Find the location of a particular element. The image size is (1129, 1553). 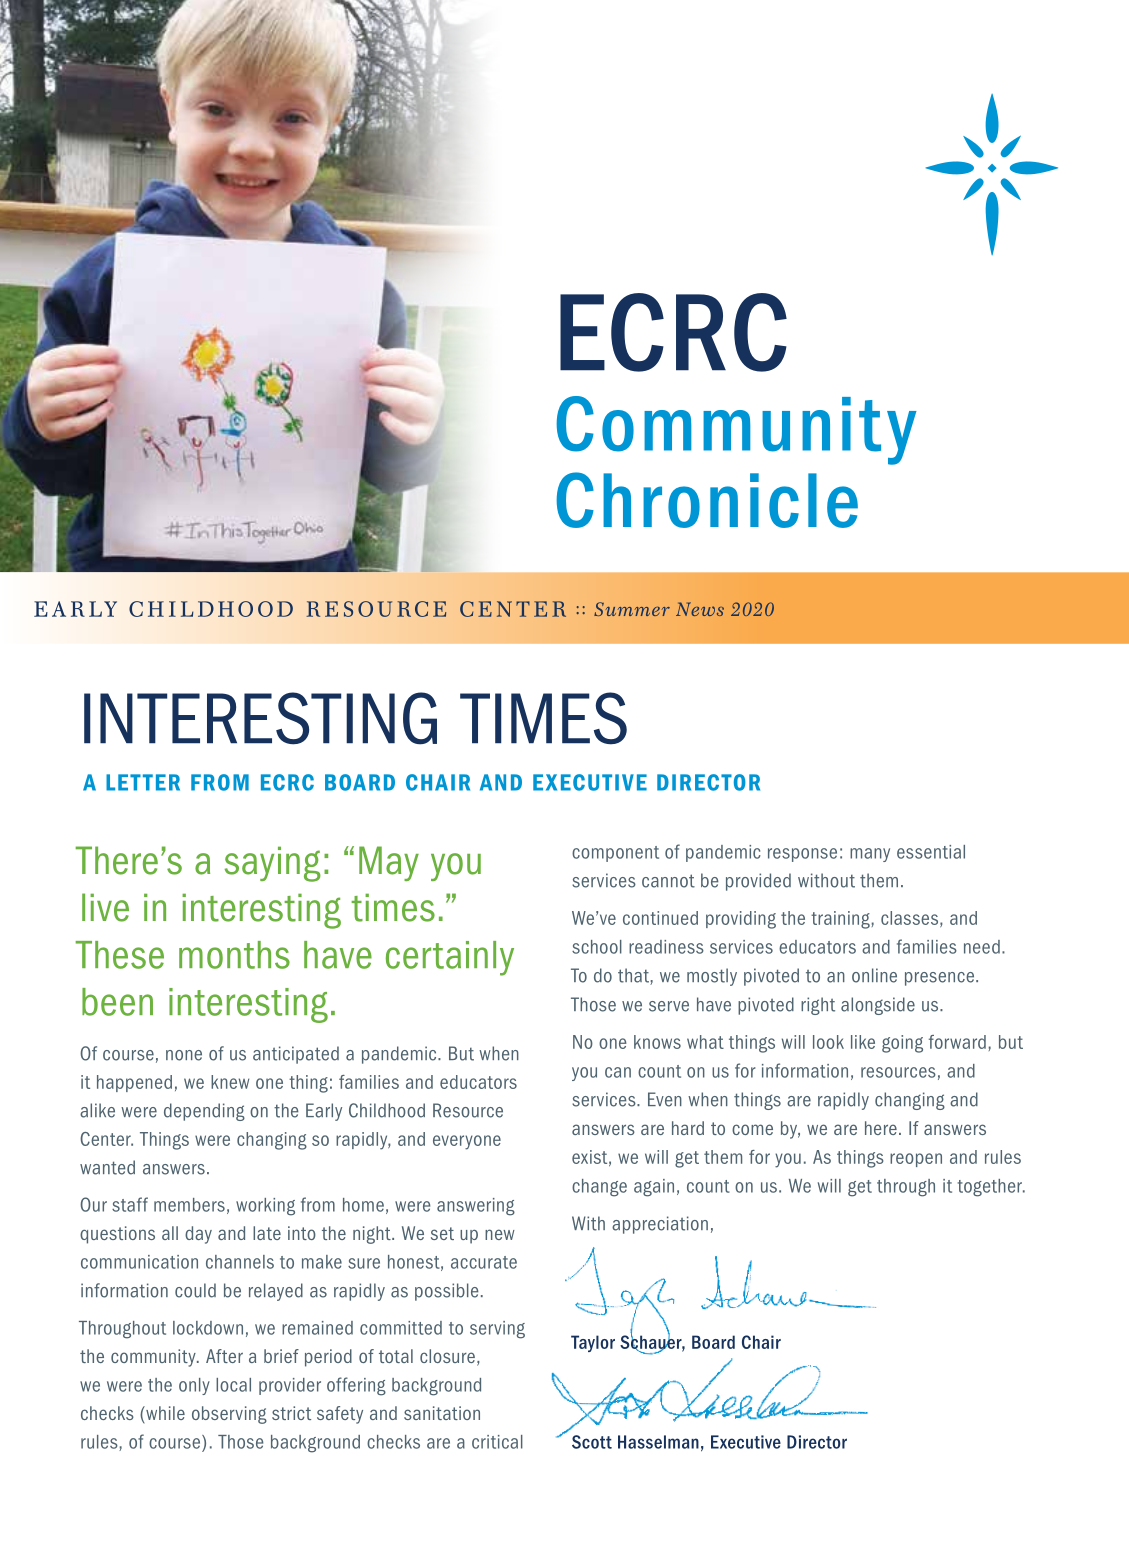

Taylor is located at coordinates (593, 1343).
